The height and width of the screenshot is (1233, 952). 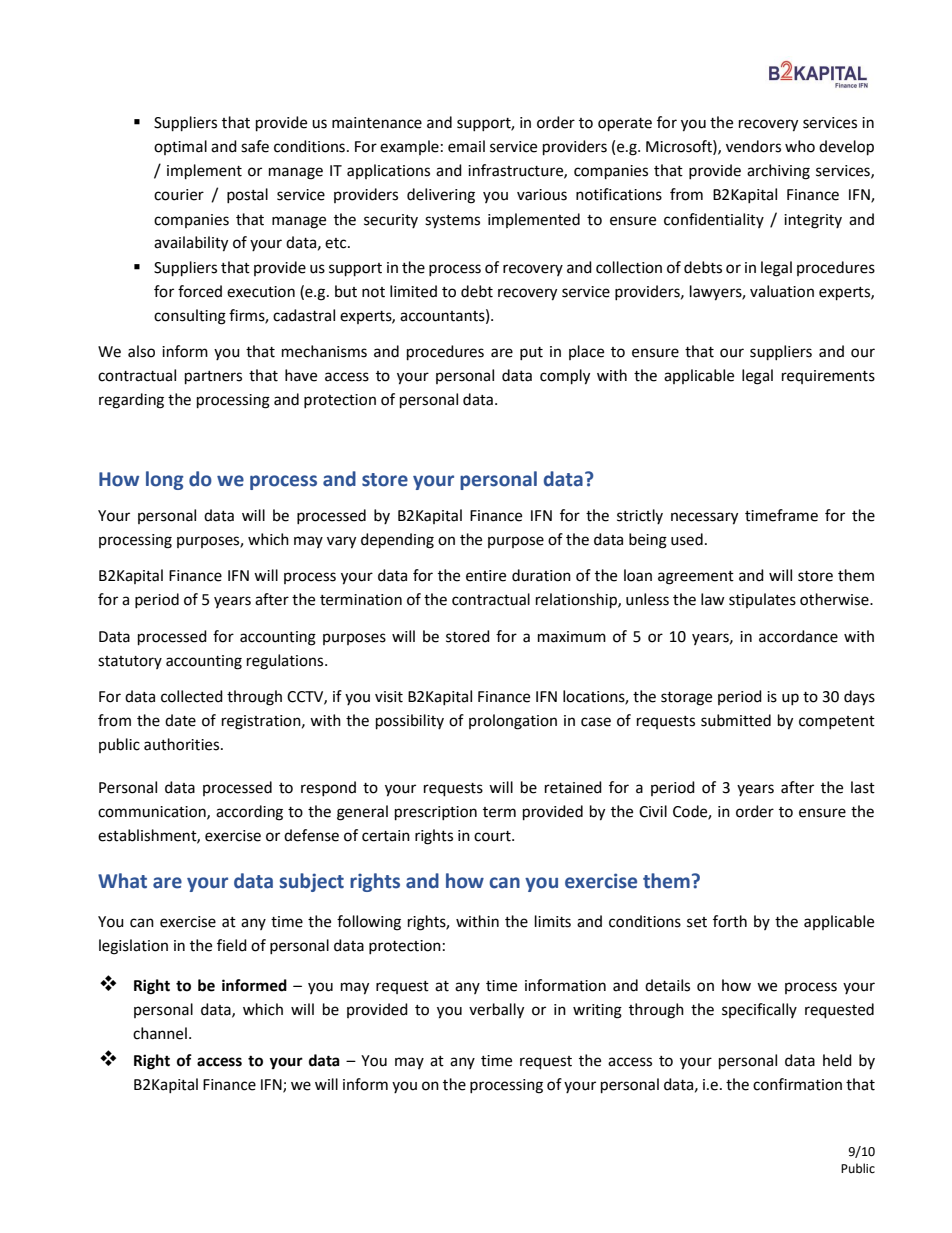 I want to click on vendors, so click(x=753, y=146).
